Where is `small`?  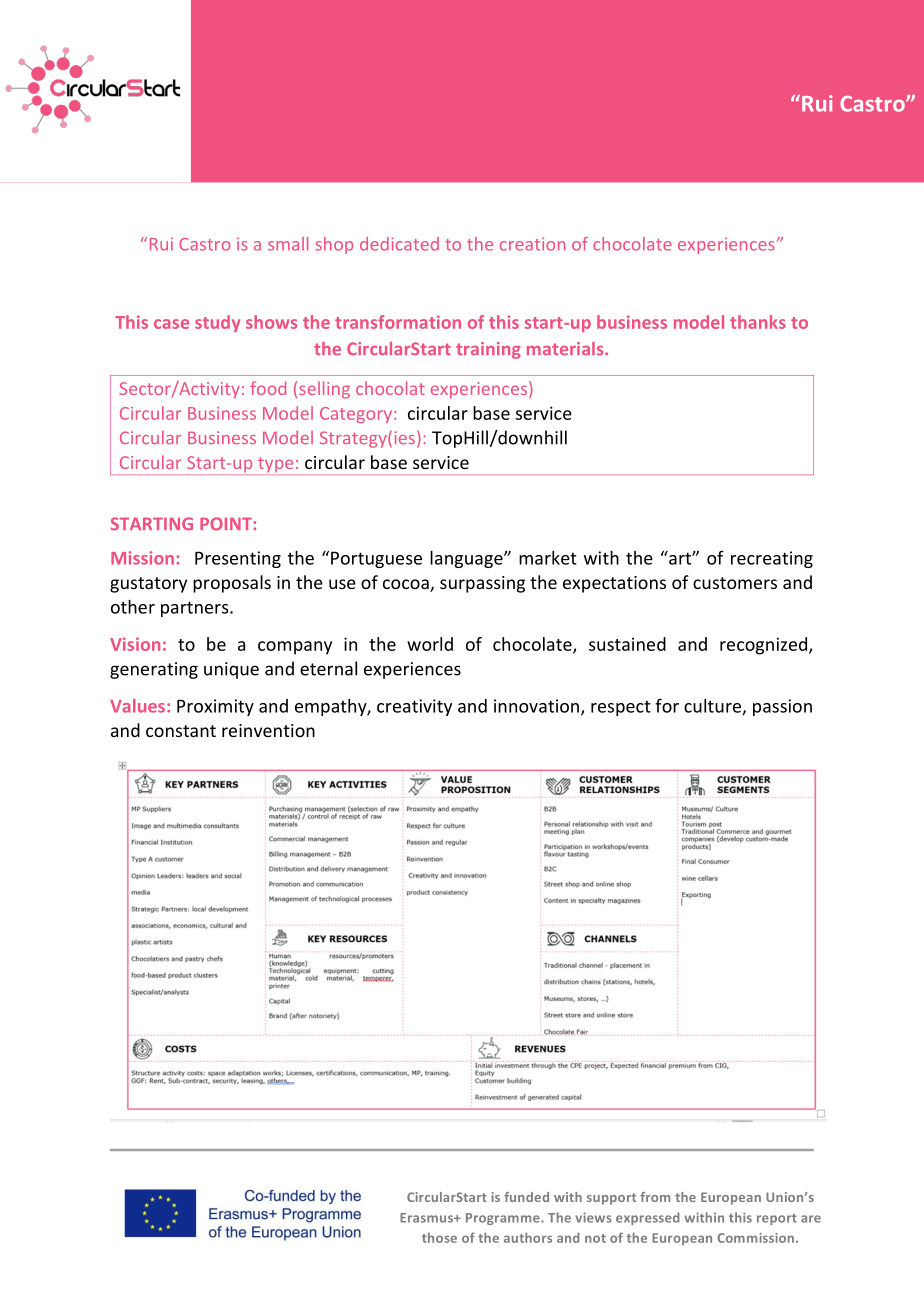
small is located at coordinates (288, 244).
